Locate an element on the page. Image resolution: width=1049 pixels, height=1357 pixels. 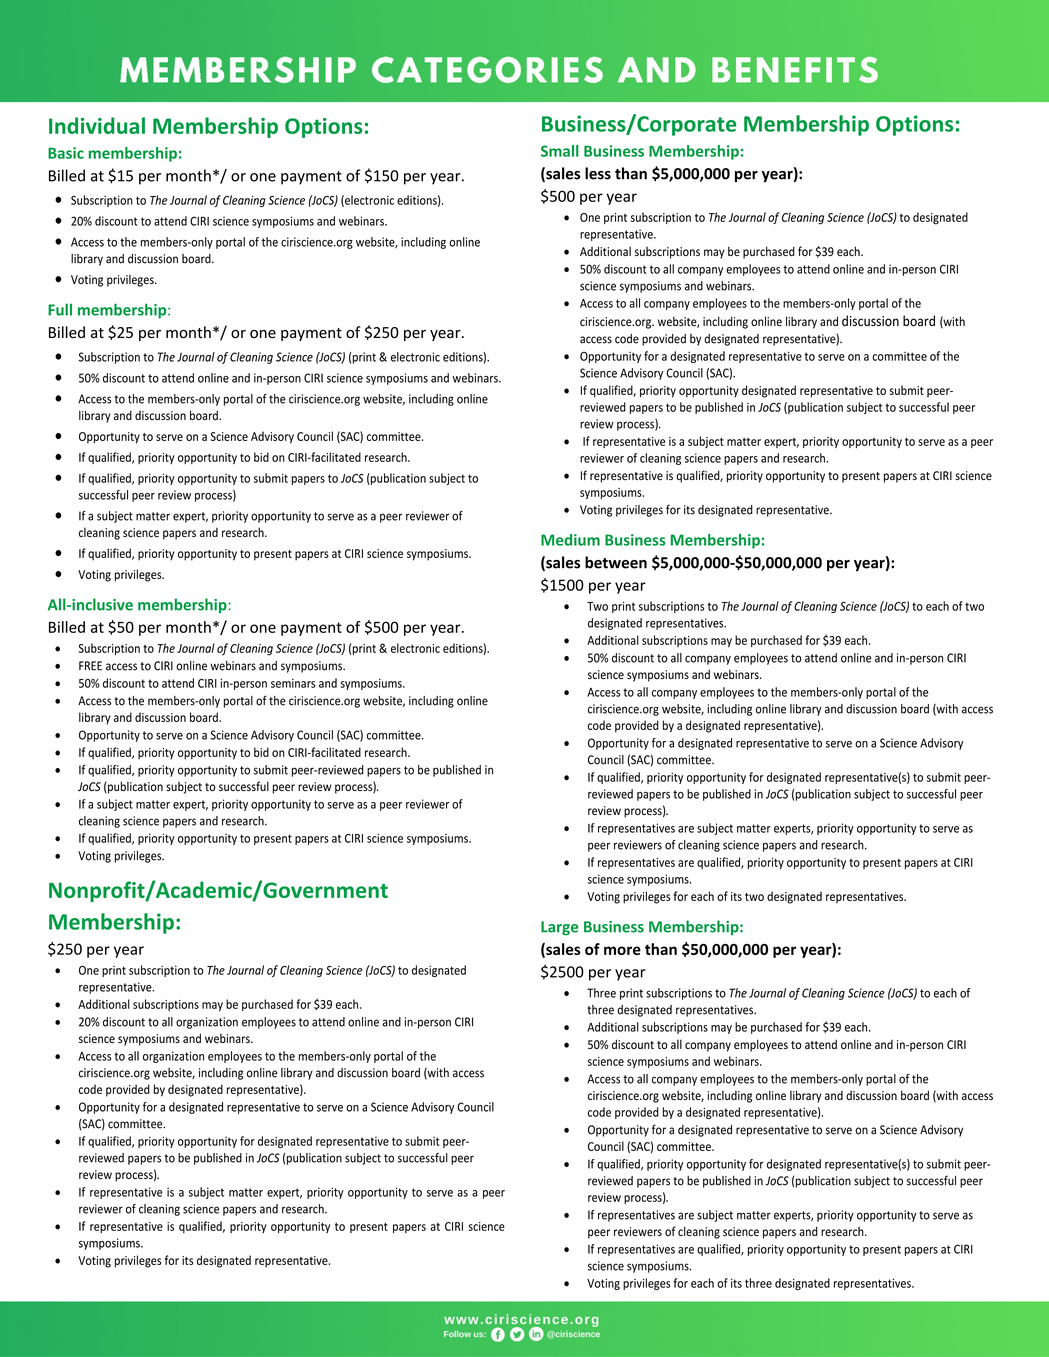
FREE is located at coordinates (90, 666).
